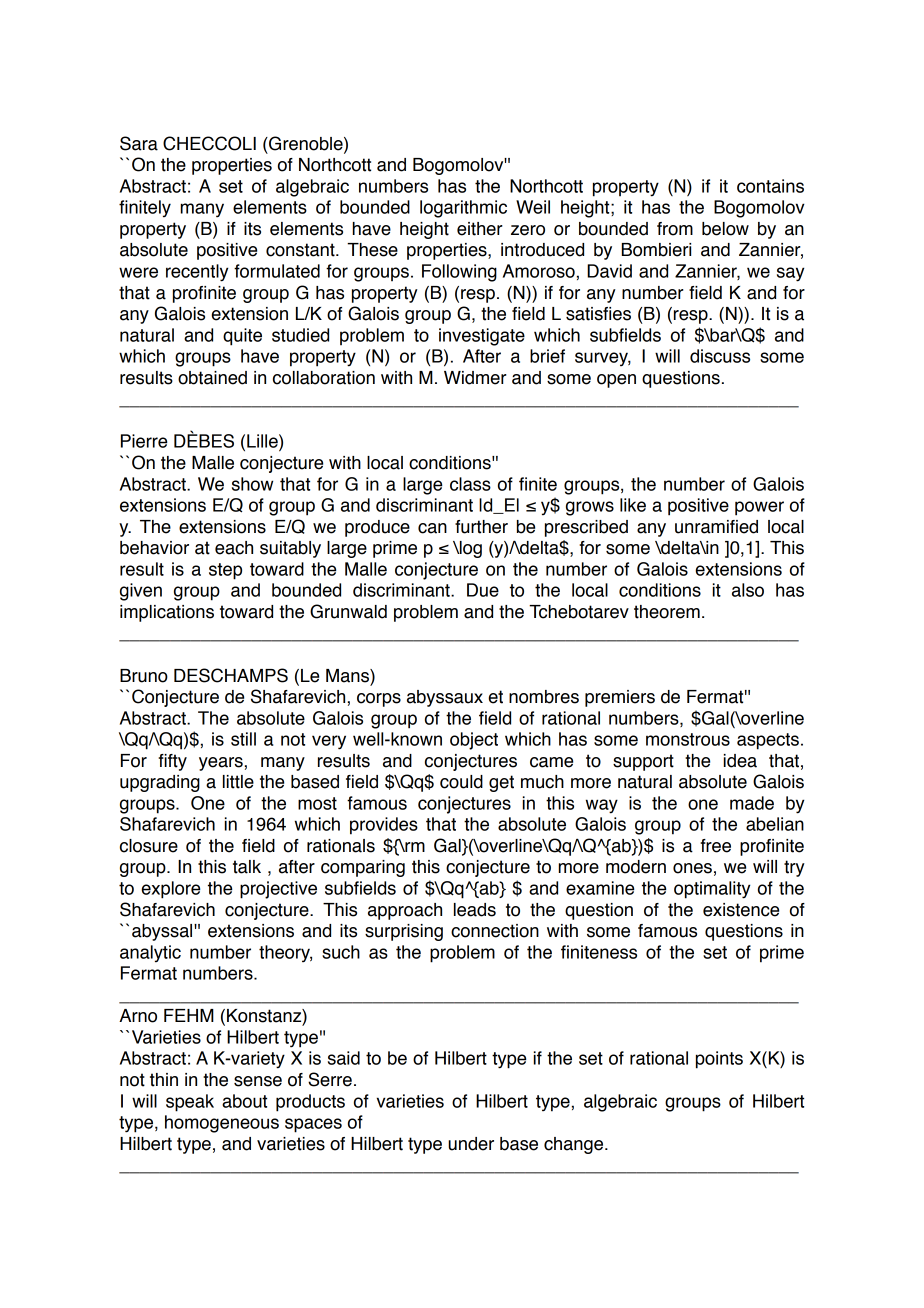  What do you see at coordinates (471, 1144) in the screenshot?
I see `under` at bounding box center [471, 1144].
